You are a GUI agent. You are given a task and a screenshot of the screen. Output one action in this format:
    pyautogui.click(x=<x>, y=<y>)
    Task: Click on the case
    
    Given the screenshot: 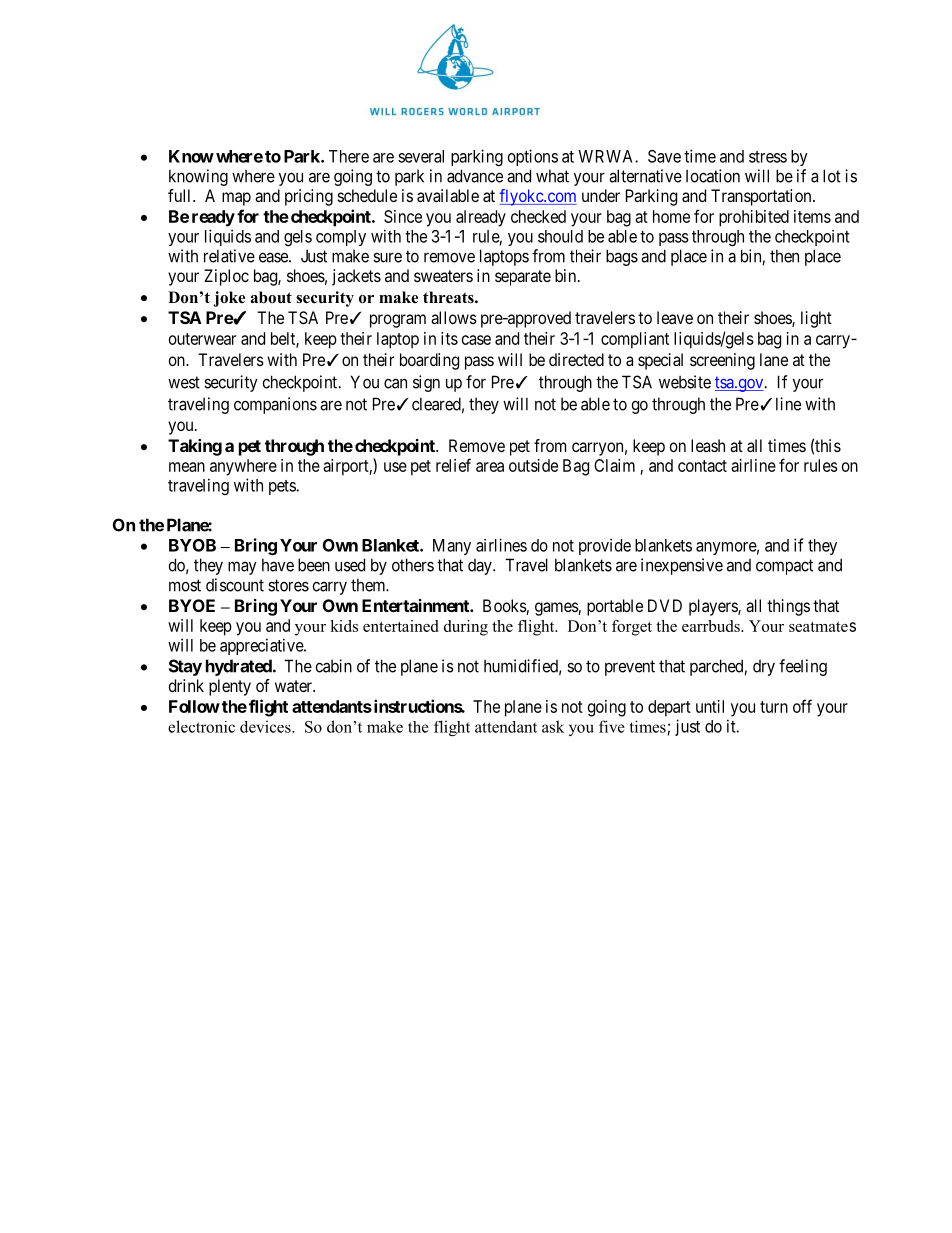 What is the action you would take?
    pyautogui.click(x=476, y=340)
